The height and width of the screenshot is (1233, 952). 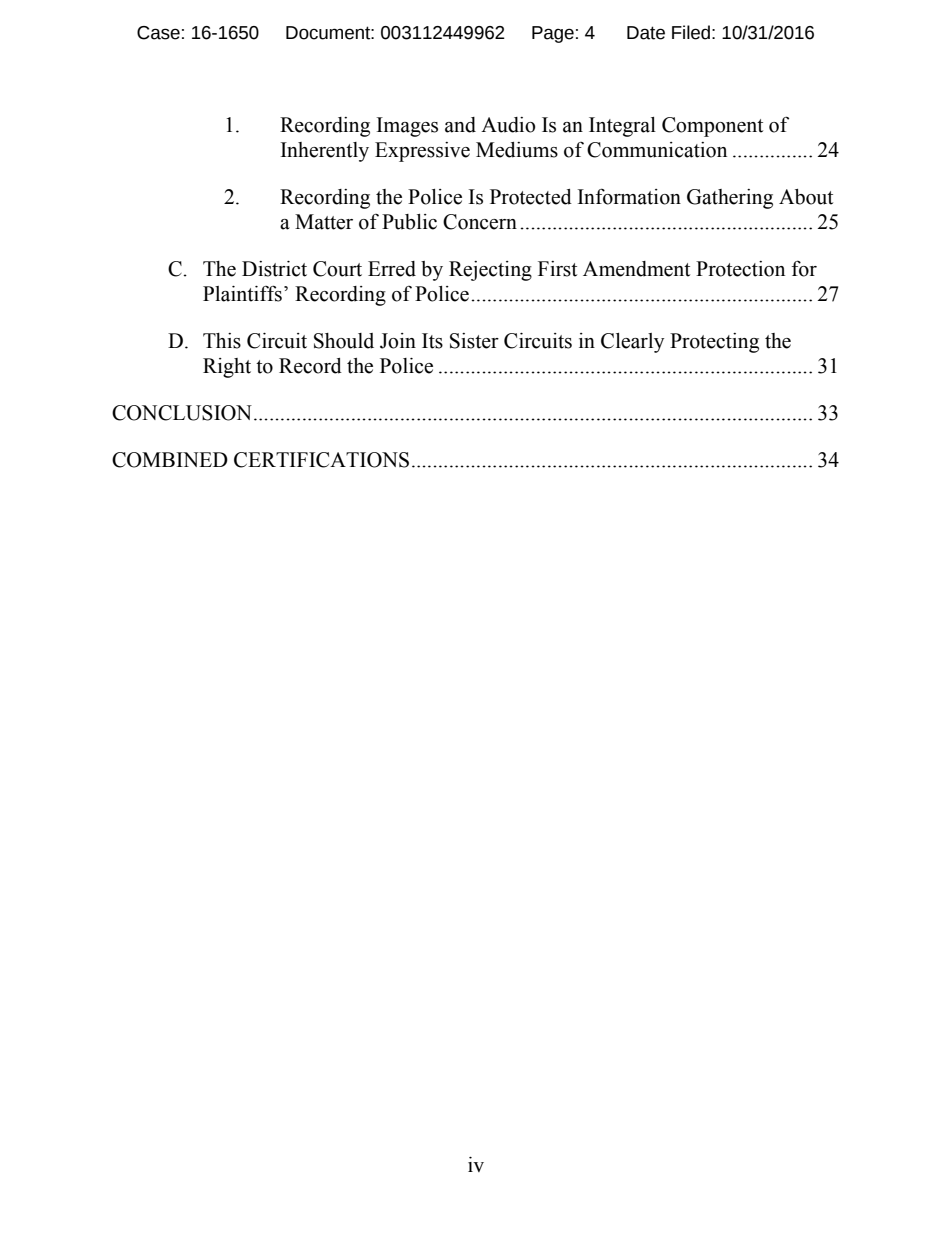 What do you see at coordinates (553, 34) in the screenshot?
I see `Page` at bounding box center [553, 34].
